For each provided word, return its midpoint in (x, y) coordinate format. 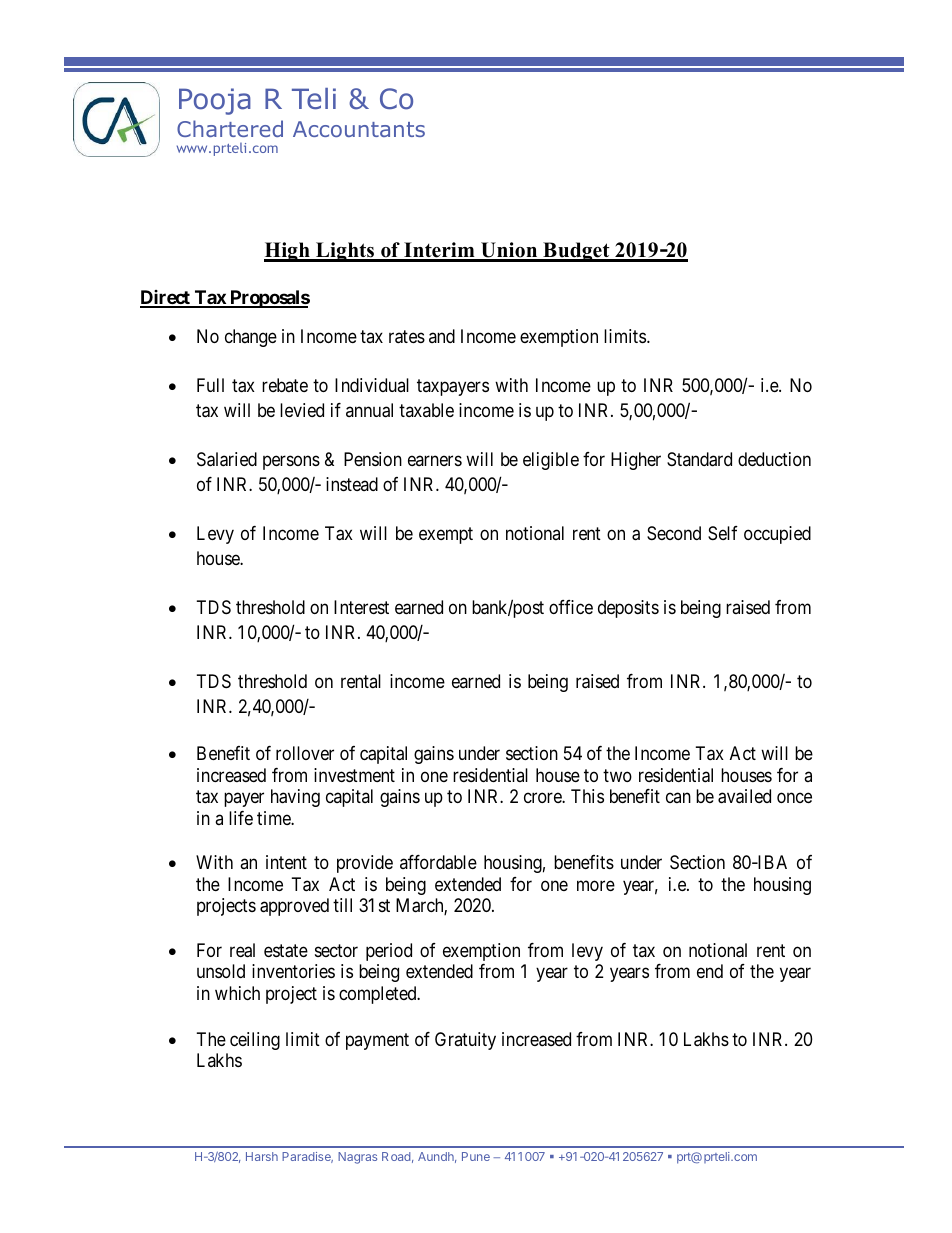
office (571, 607)
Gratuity (465, 1041)
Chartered (230, 128)
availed (744, 796)
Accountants (359, 129)
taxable (426, 410)
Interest (361, 607)
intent (286, 862)
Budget (576, 252)
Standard (699, 459)
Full (210, 385)
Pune (476, 1156)
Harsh (262, 1156)
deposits (628, 609)
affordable (438, 862)
